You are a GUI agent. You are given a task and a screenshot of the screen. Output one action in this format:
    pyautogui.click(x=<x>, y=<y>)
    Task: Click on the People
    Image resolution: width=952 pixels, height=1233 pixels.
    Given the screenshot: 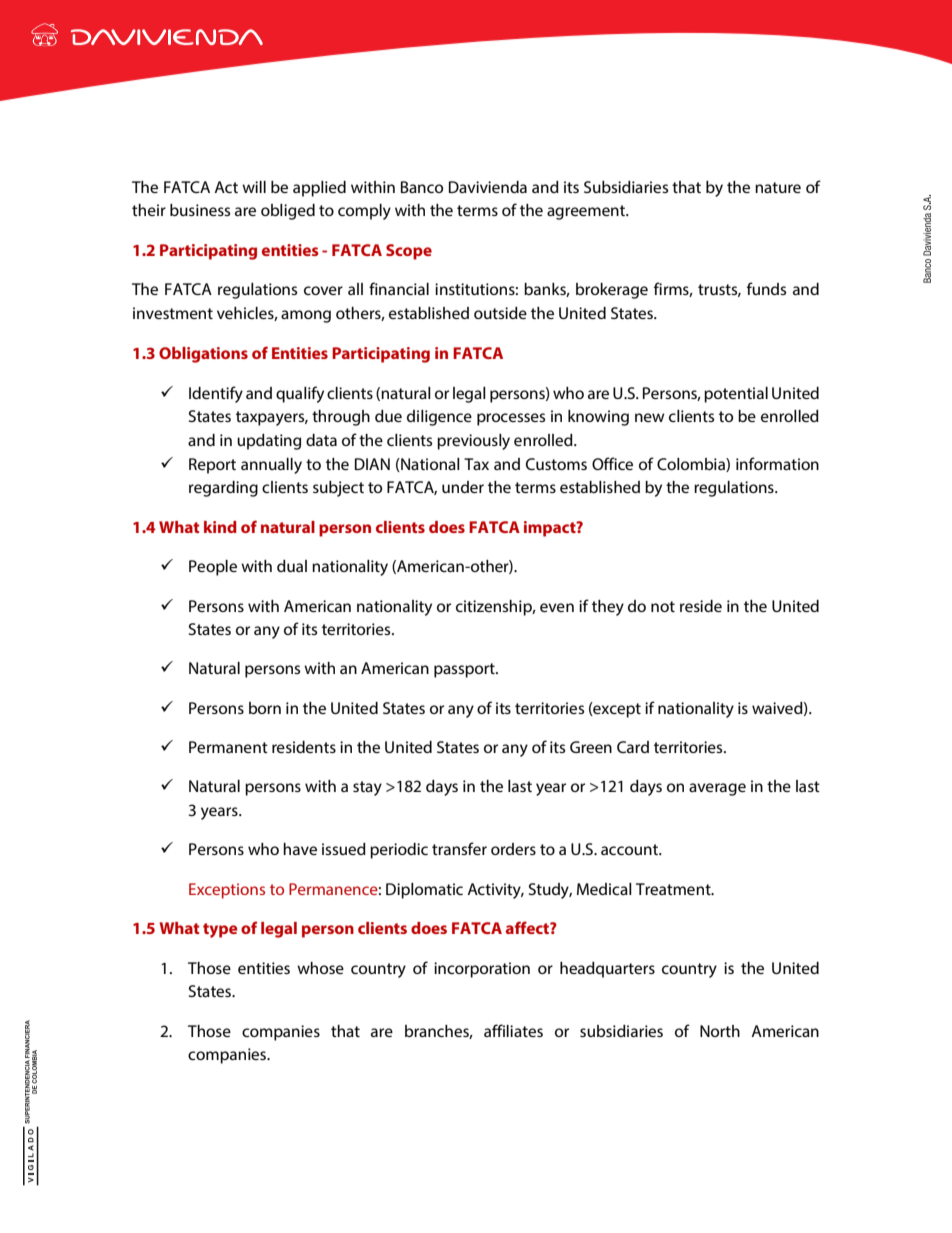 What is the action you would take?
    pyautogui.click(x=213, y=568)
